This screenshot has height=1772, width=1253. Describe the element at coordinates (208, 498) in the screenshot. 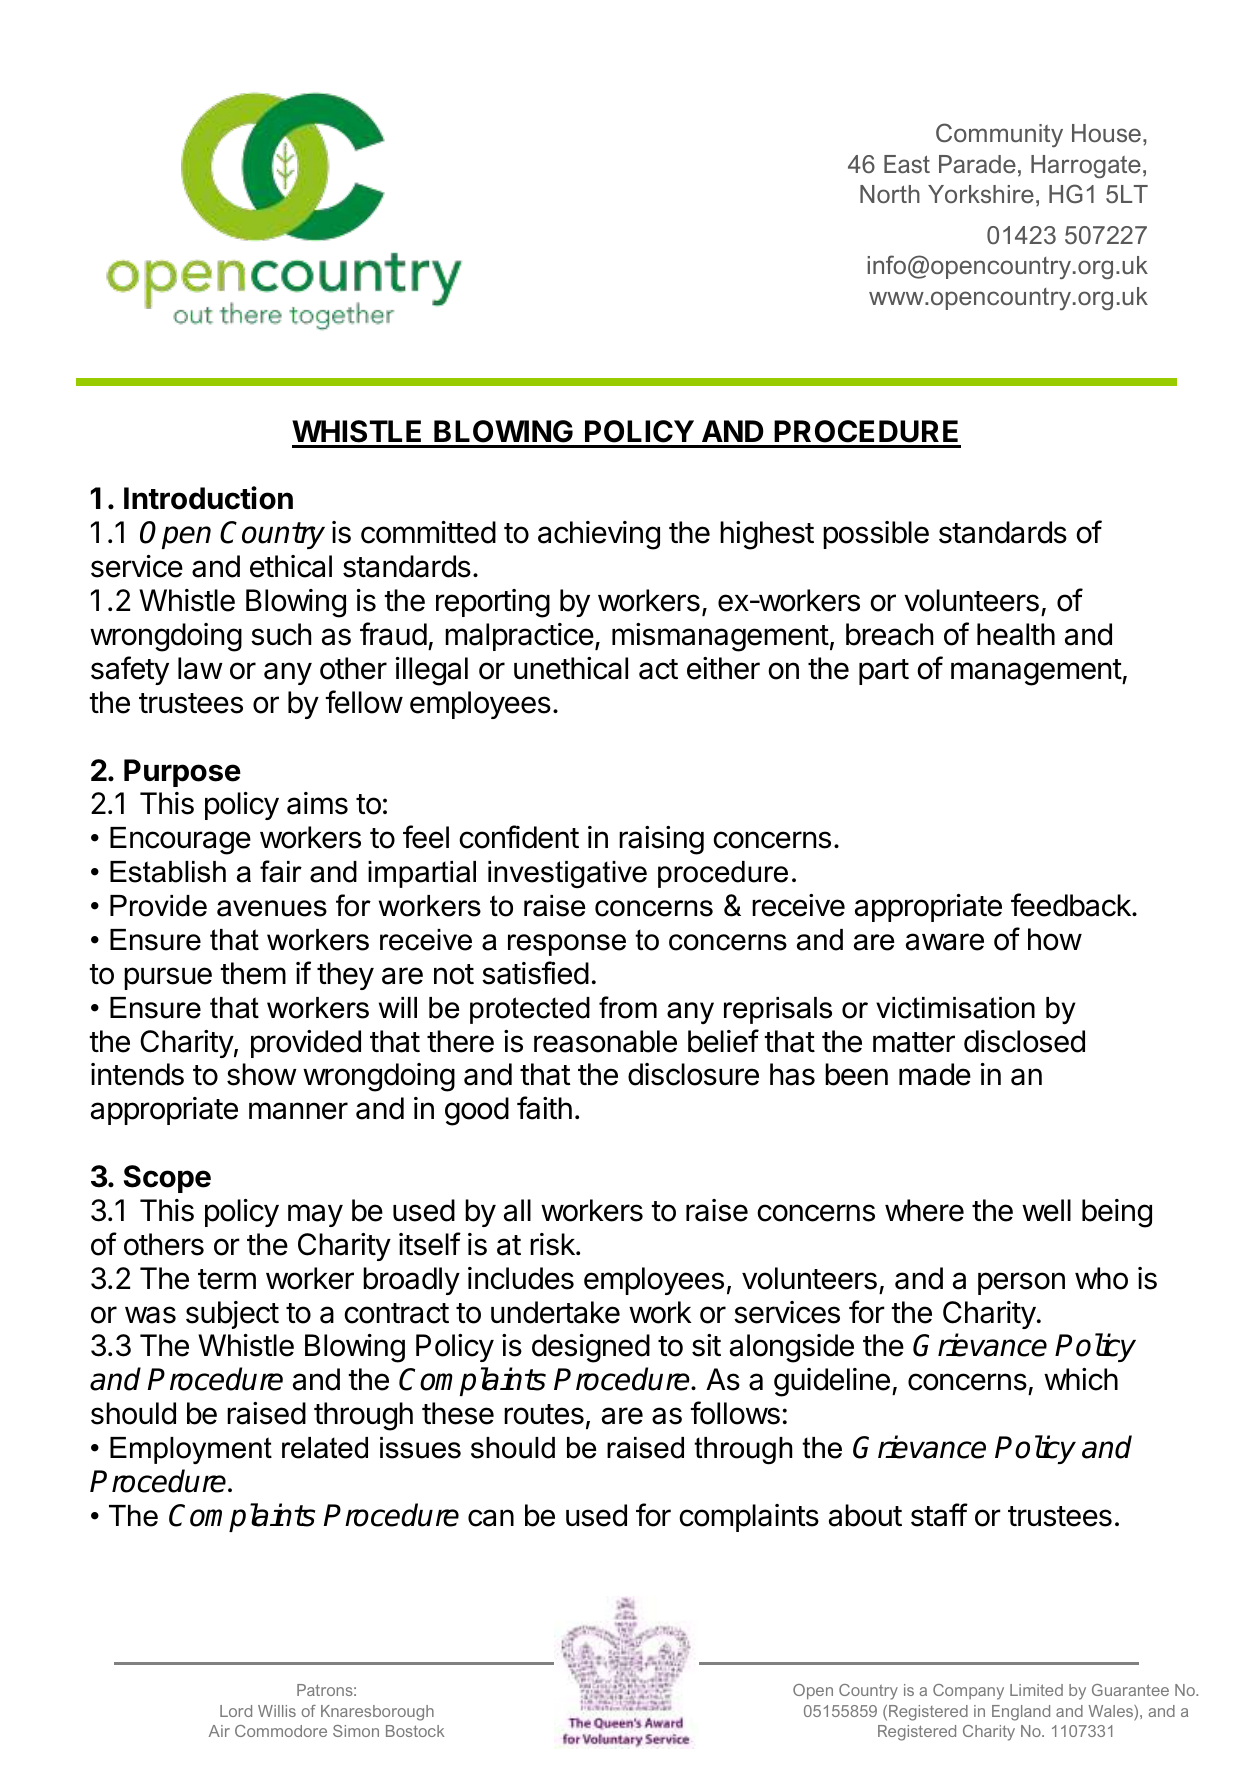

I see `Introduction` at that location.
